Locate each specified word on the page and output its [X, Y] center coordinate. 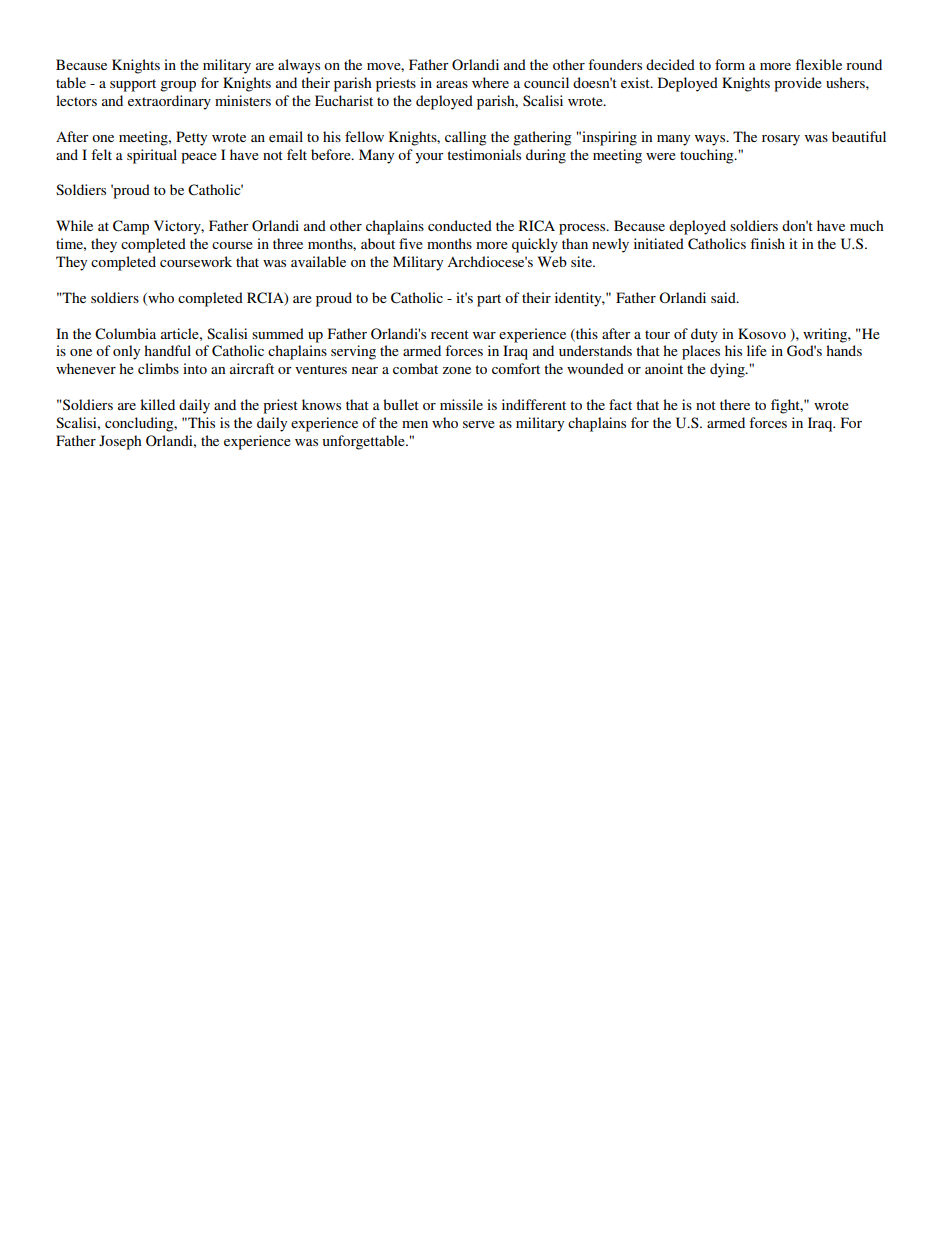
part [489, 300]
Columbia [125, 334]
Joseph [120, 442]
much [867, 225]
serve [479, 424]
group [178, 86]
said [724, 297]
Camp [131, 227]
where [490, 82]
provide [798, 84]
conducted [460, 225]
